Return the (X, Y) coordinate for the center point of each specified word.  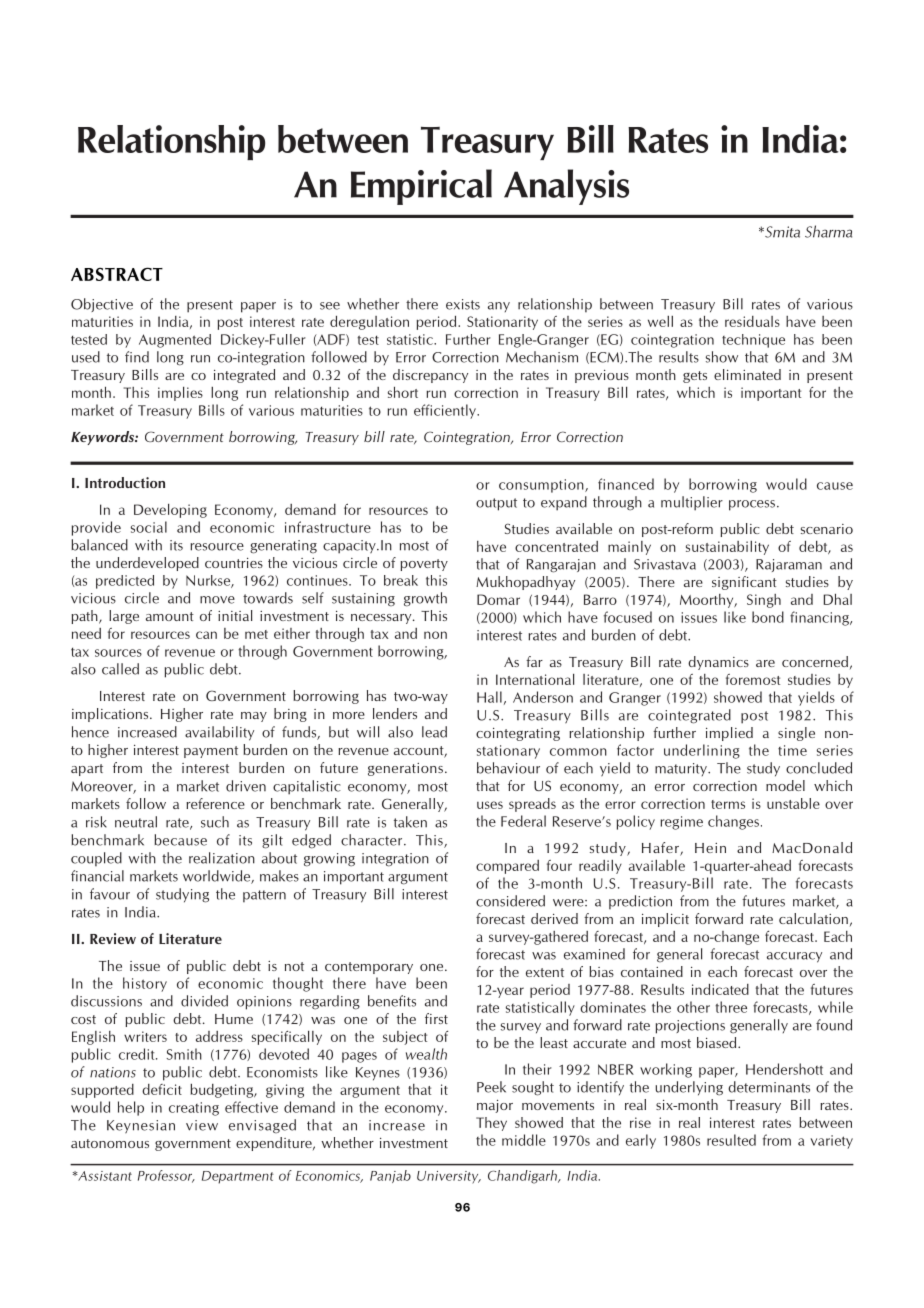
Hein (710, 848)
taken (410, 822)
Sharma (828, 231)
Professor (166, 1176)
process (753, 505)
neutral (136, 822)
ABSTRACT (117, 274)
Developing (170, 511)
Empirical (421, 187)
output (496, 504)
